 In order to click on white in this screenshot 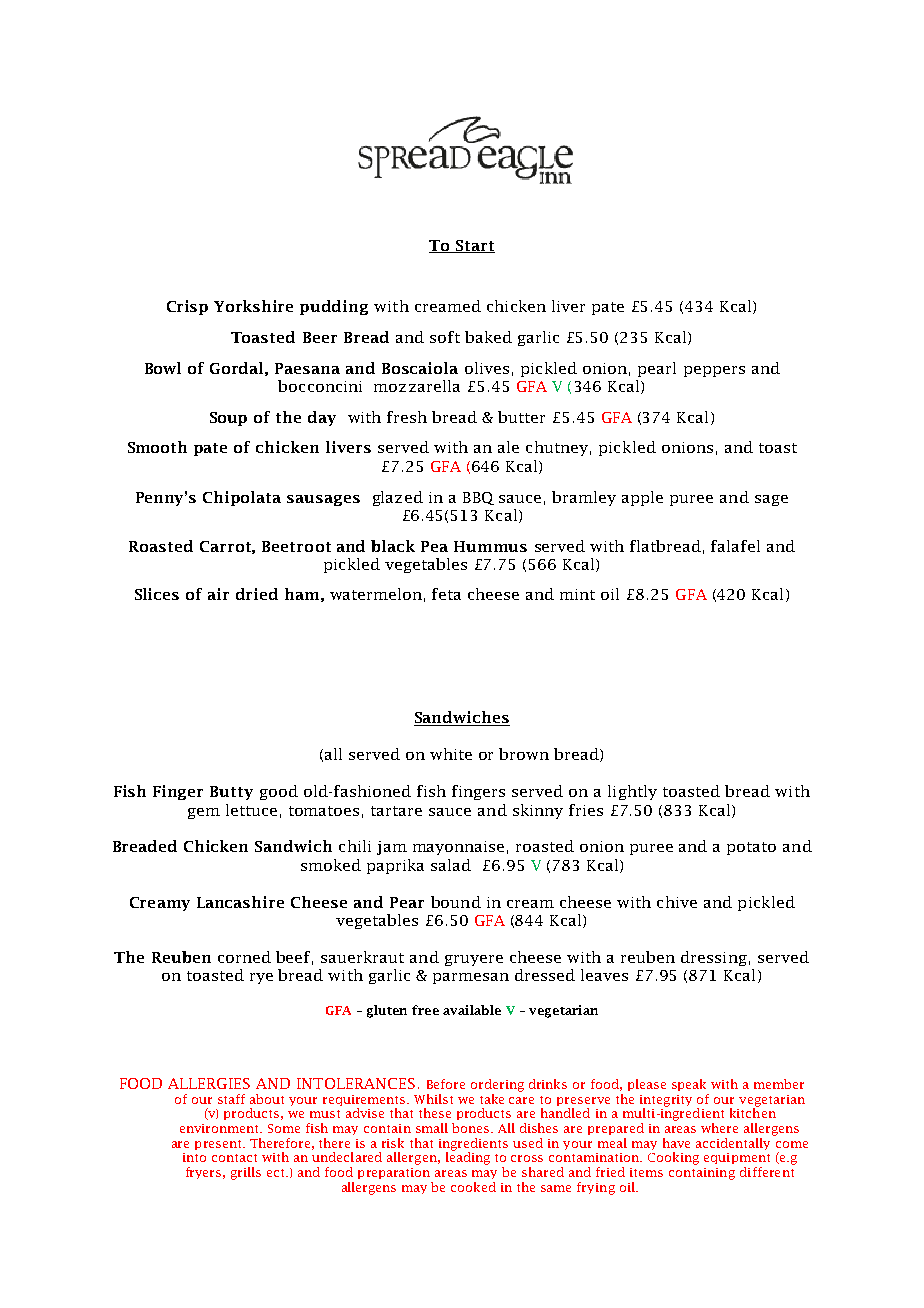, I will do `click(451, 754)`.
